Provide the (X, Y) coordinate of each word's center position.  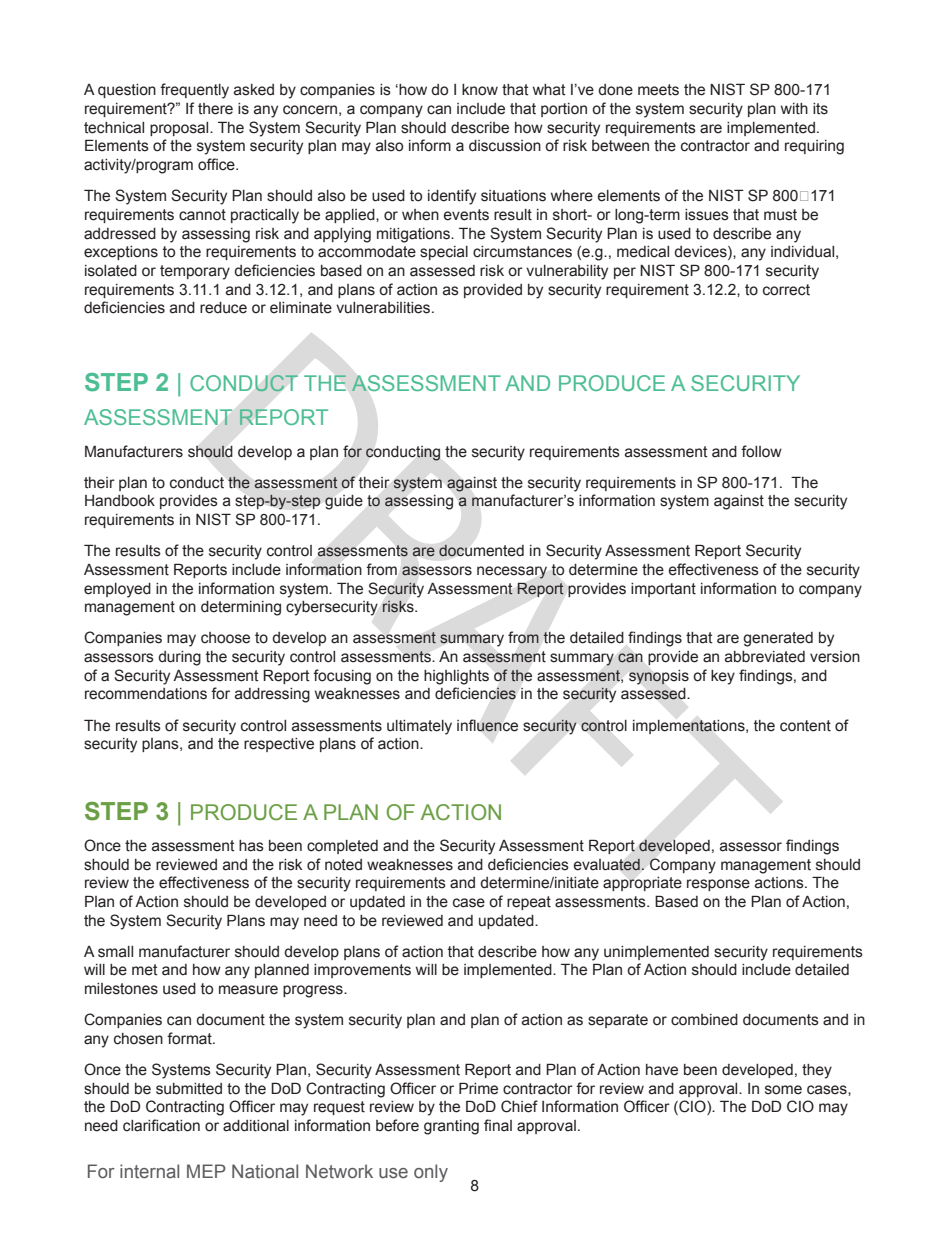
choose (225, 638)
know (480, 90)
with (794, 109)
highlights (456, 677)
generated (778, 639)
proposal (180, 129)
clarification (161, 1125)
